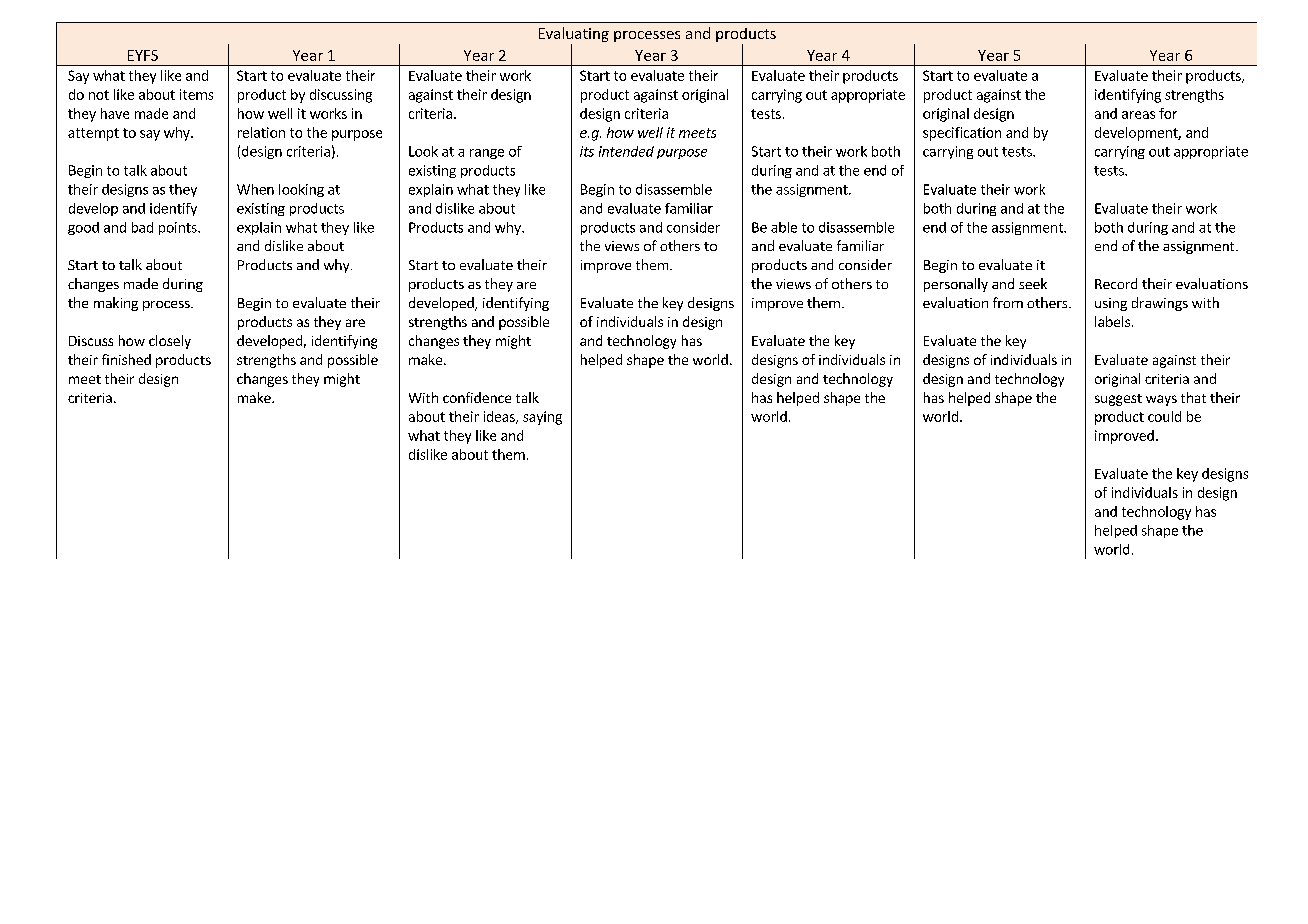  I want to click on Evaluating, so click(574, 36).
